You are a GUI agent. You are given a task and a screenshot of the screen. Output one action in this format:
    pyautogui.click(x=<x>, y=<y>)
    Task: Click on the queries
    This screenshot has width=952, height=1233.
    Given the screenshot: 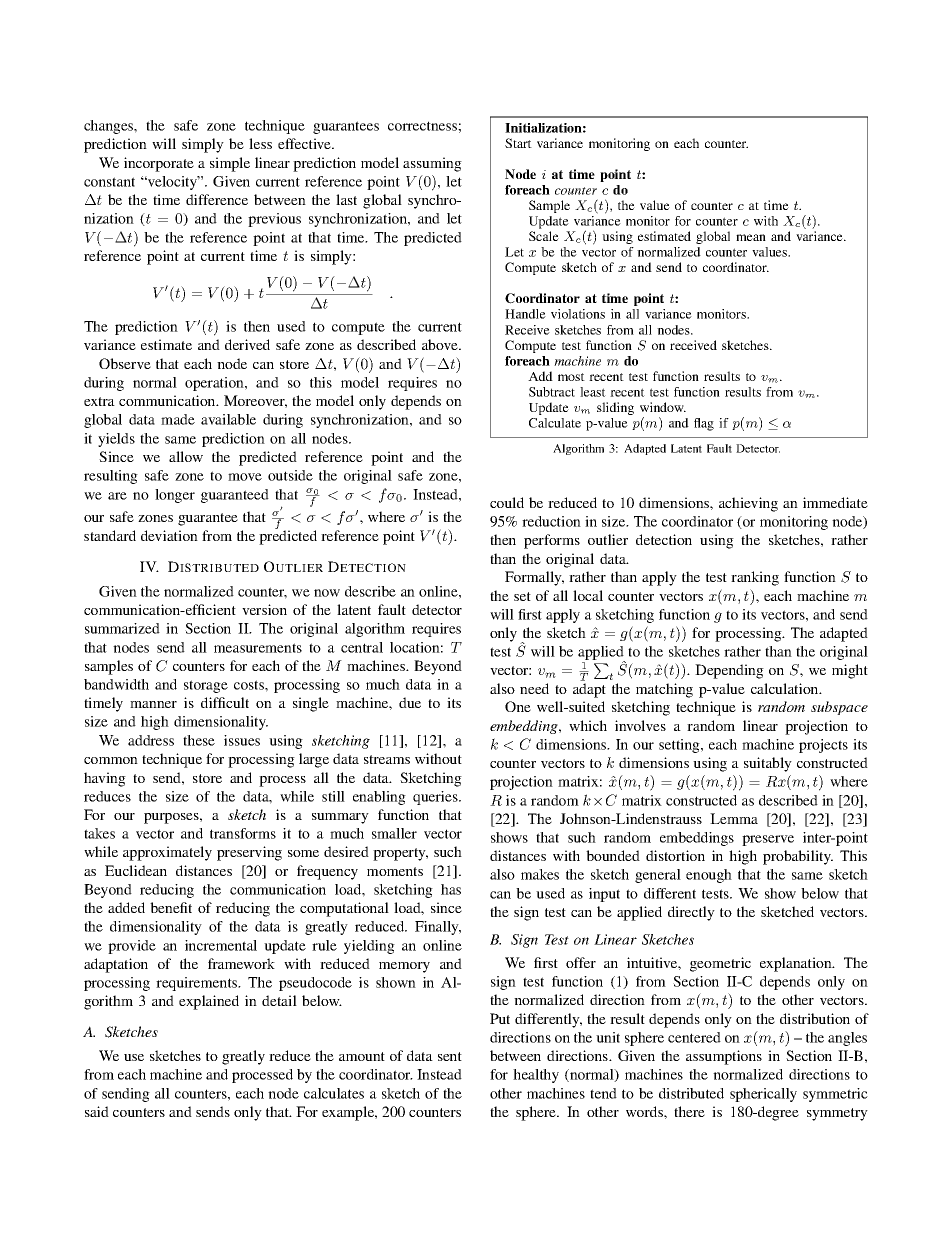 What is the action you would take?
    pyautogui.click(x=436, y=798)
